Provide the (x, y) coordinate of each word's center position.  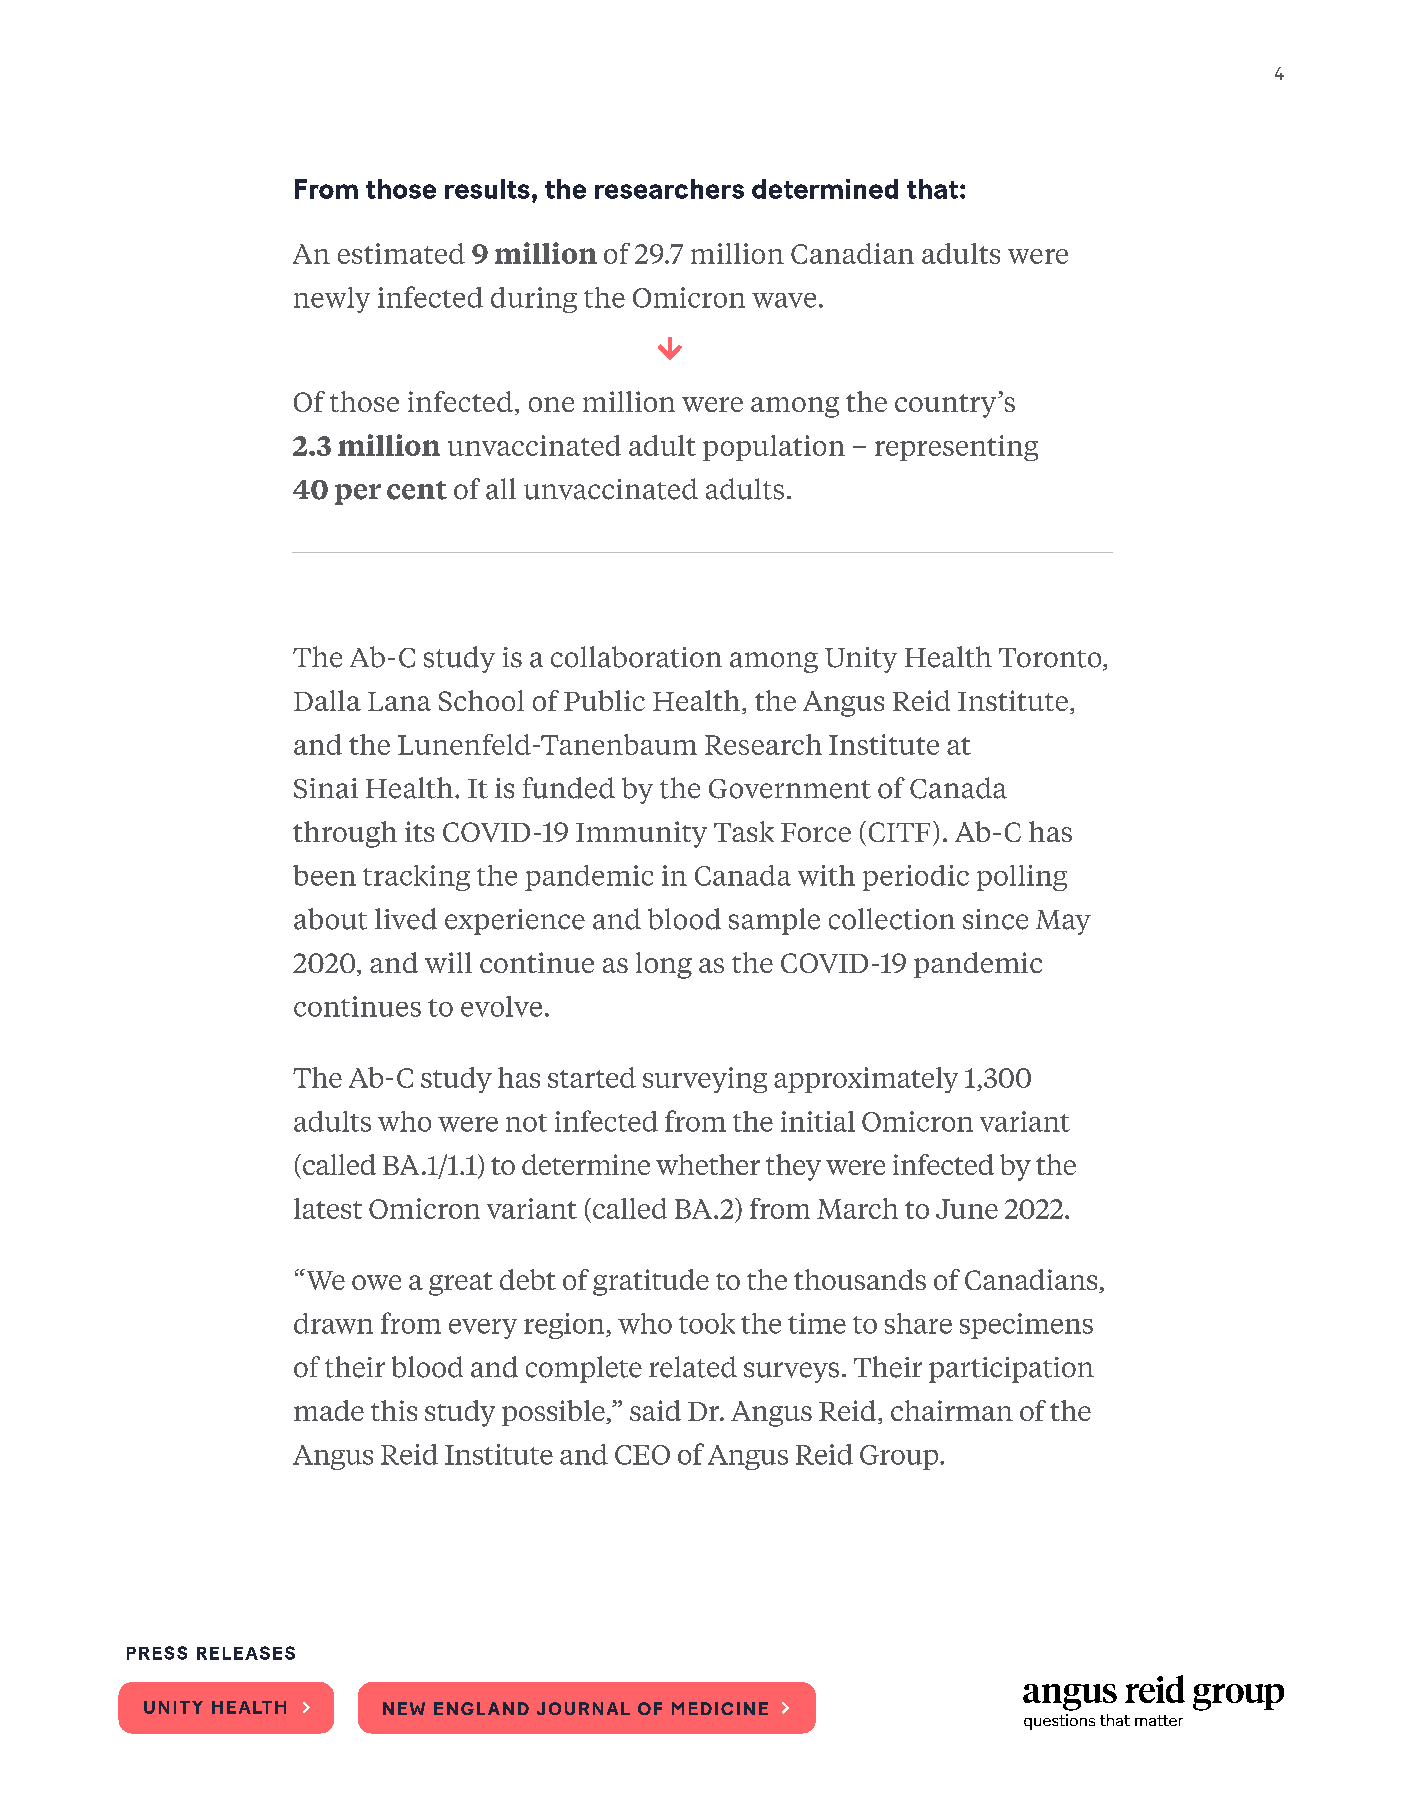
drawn (333, 1323)
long (664, 965)
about (330, 919)
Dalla (327, 700)
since (995, 919)
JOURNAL (583, 1708)
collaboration (636, 657)
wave (784, 300)
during (534, 300)
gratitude (651, 1282)
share (918, 1323)
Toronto (1051, 659)
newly (332, 300)
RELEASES (246, 1653)
